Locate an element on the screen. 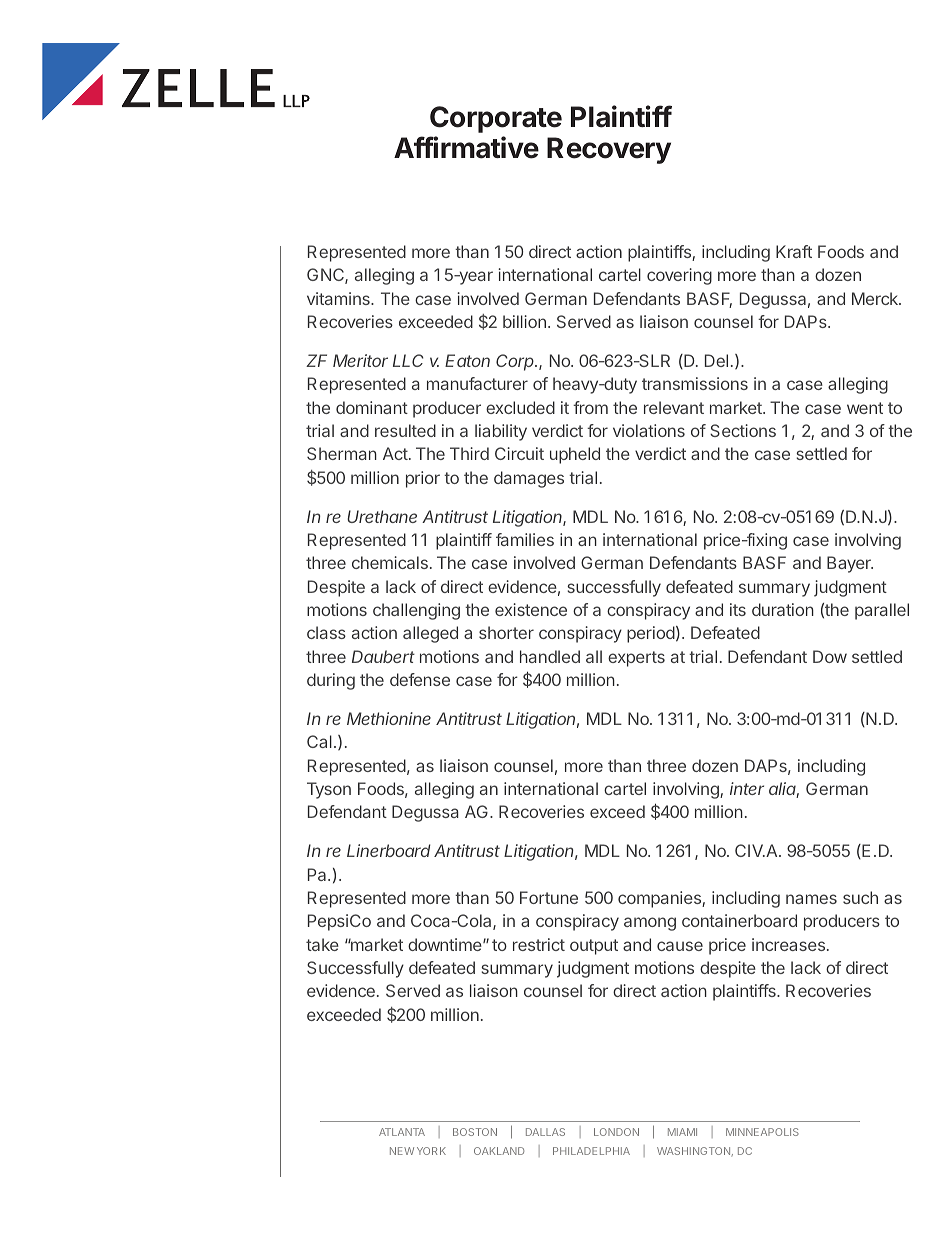 Image resolution: width=952 pixels, height=1233 pixels. names is located at coordinates (811, 899).
